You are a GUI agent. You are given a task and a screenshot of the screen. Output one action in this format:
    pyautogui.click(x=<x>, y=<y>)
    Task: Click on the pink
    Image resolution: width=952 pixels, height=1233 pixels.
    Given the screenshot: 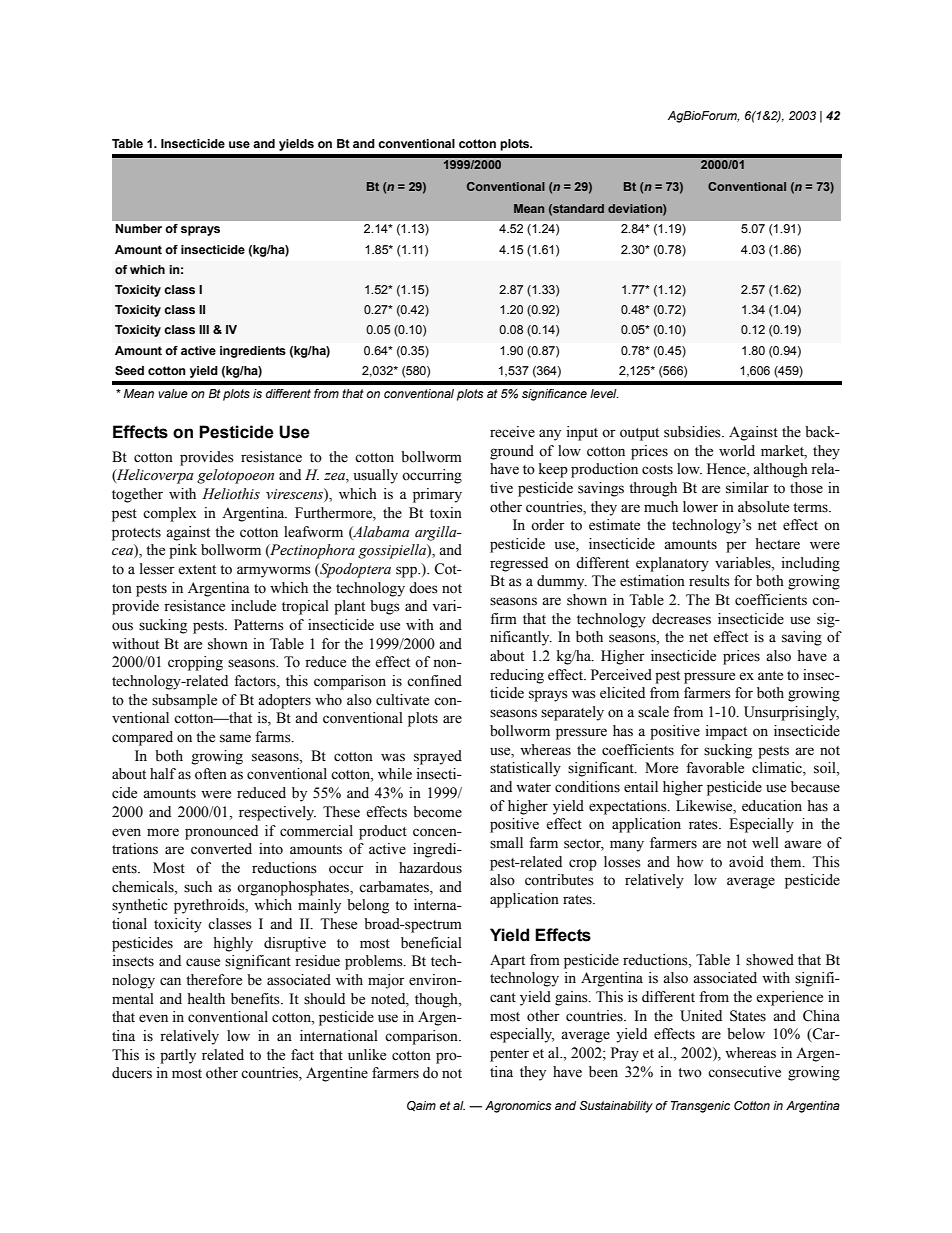 What is the action you would take?
    pyautogui.click(x=183, y=551)
